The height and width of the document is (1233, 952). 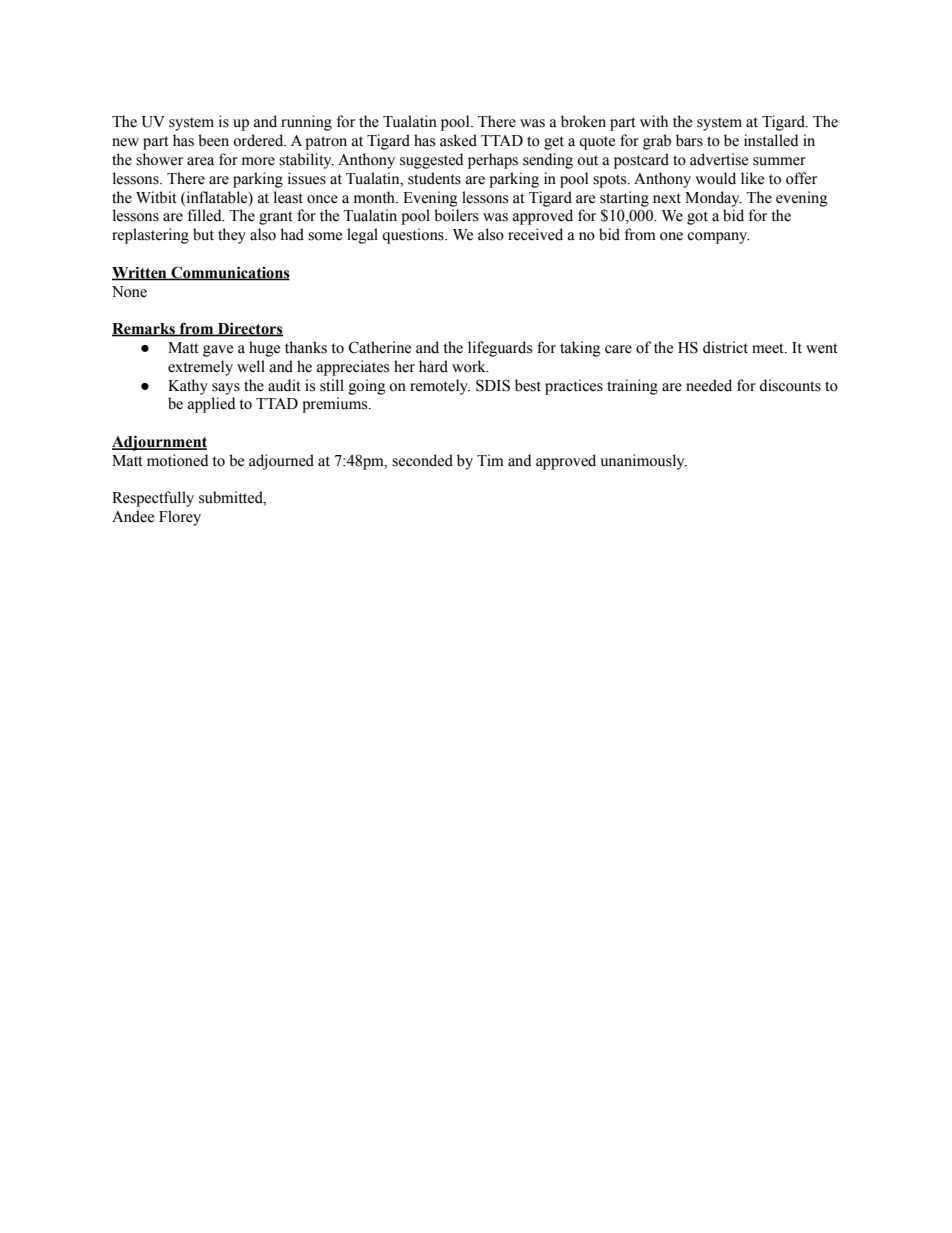 I want to click on asked, so click(x=458, y=140).
